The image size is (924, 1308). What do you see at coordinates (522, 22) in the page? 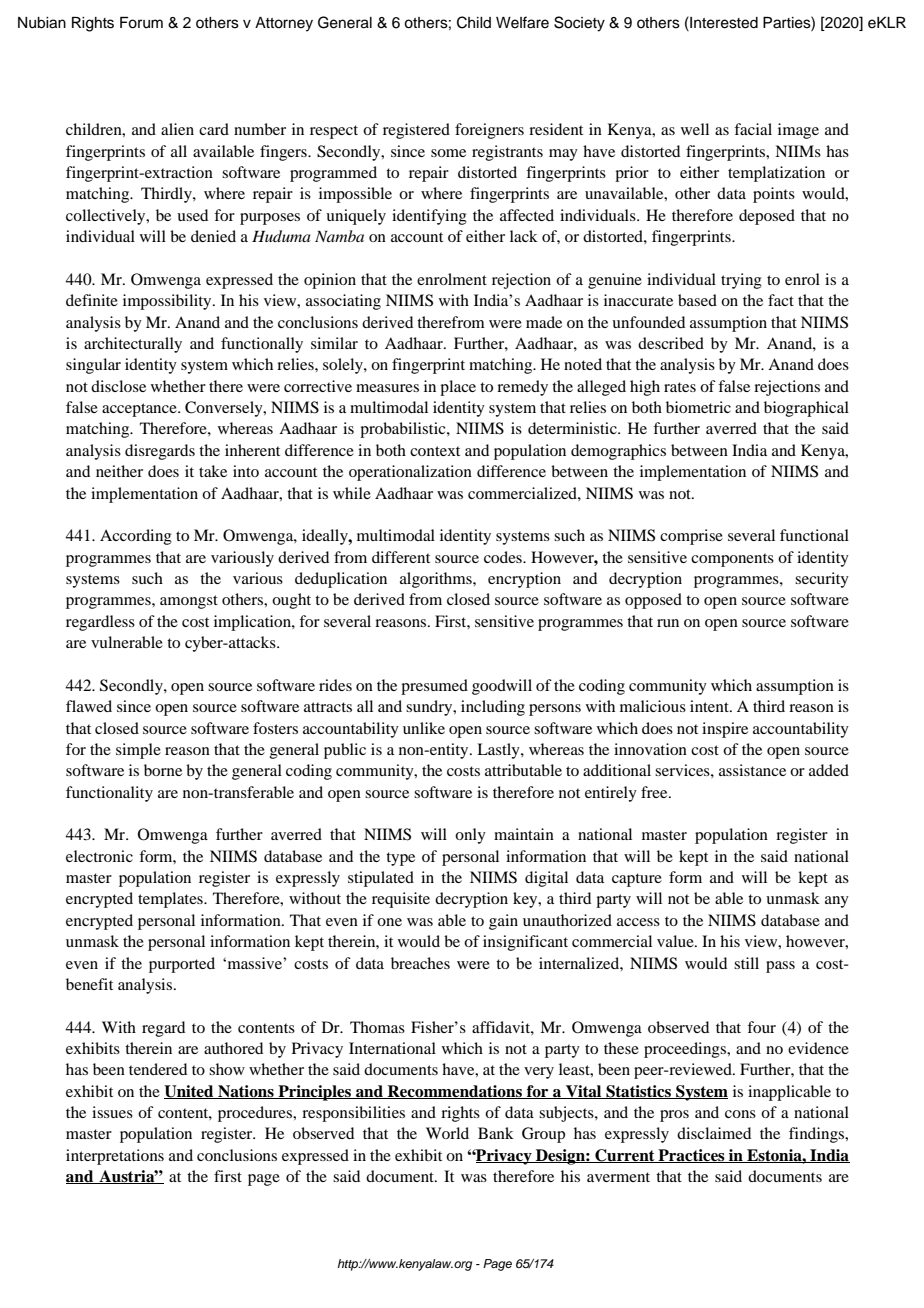
I see `Welfare` at bounding box center [522, 22].
